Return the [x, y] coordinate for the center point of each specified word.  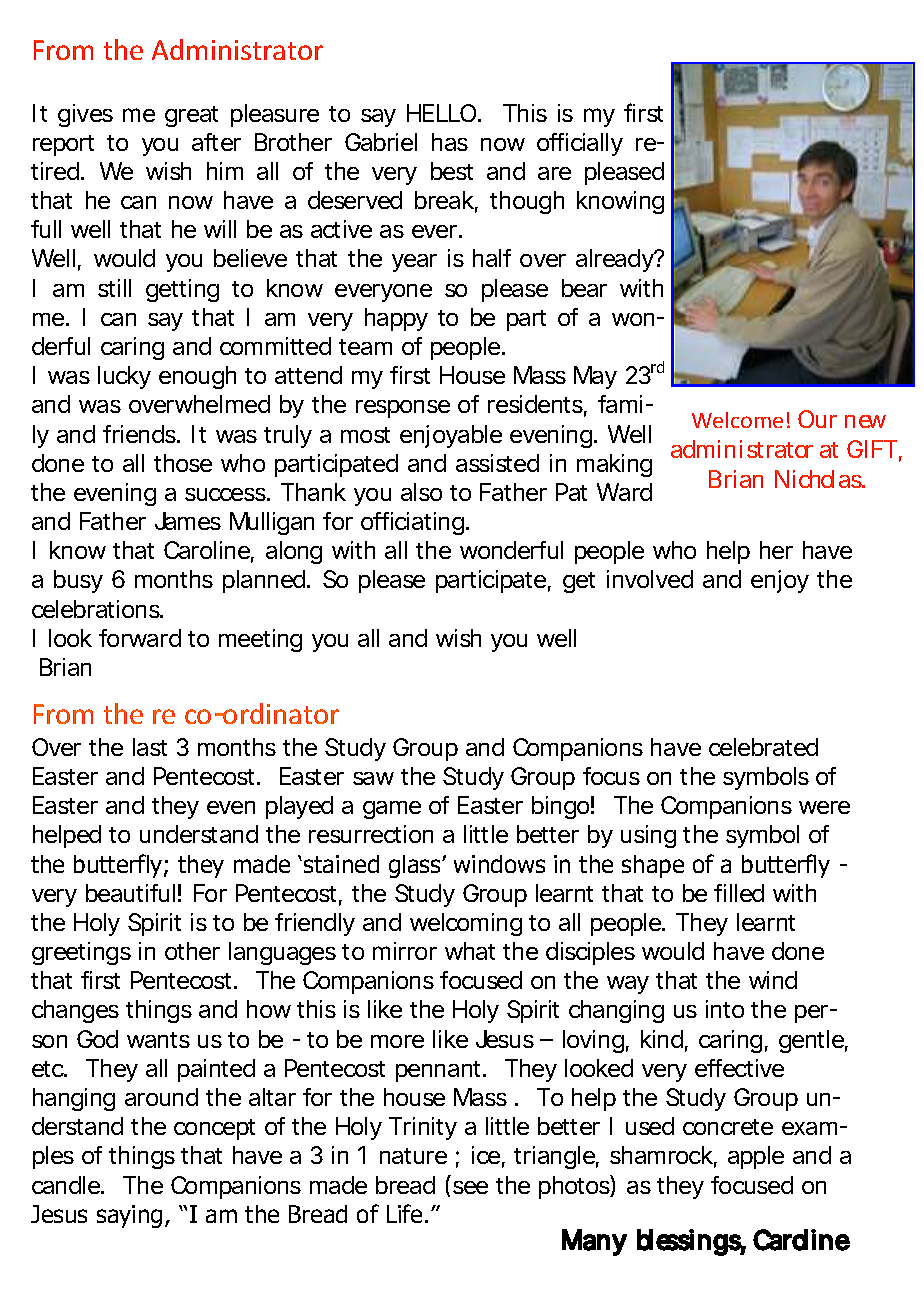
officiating [412, 523]
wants [158, 1040]
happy [396, 319]
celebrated [763, 747]
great [191, 116]
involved [650, 579]
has [450, 142]
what [470, 951]
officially [580, 144]
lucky [124, 377]
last [150, 747]
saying [129, 1216]
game [392, 810]
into [725, 1009]
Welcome [737, 420]
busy [78, 581]
